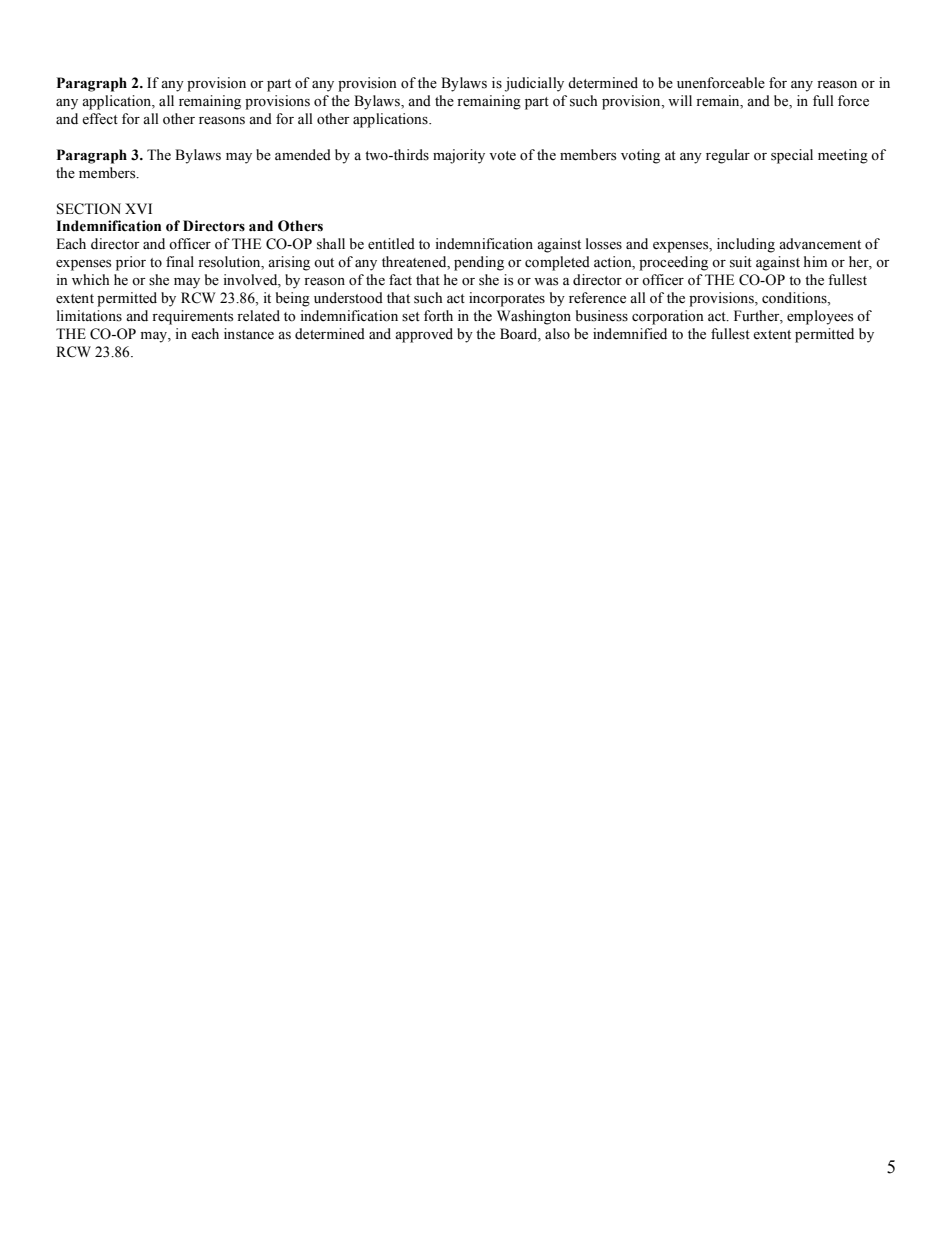 Image resolution: width=952 pixels, height=1233 pixels. What do you see at coordinates (391, 244) in the screenshot?
I see `entitled` at bounding box center [391, 244].
